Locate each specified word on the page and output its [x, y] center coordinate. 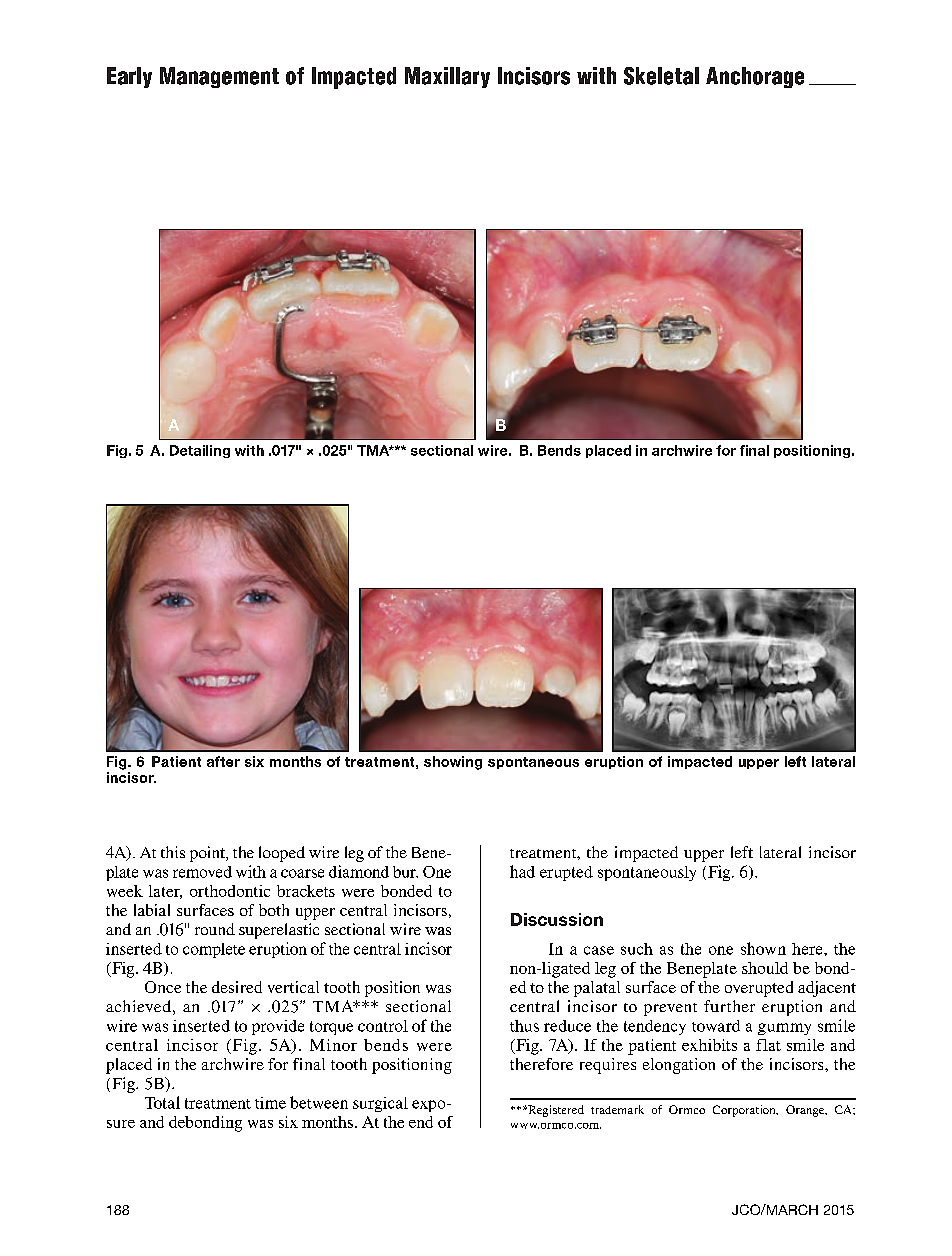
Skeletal [661, 76]
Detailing [200, 451]
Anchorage [755, 77]
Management [219, 77]
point [208, 854]
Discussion [557, 919]
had [522, 871]
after [223, 761]
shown [763, 948]
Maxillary [447, 77]
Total [162, 1102]
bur [405, 872]
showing [453, 763]
